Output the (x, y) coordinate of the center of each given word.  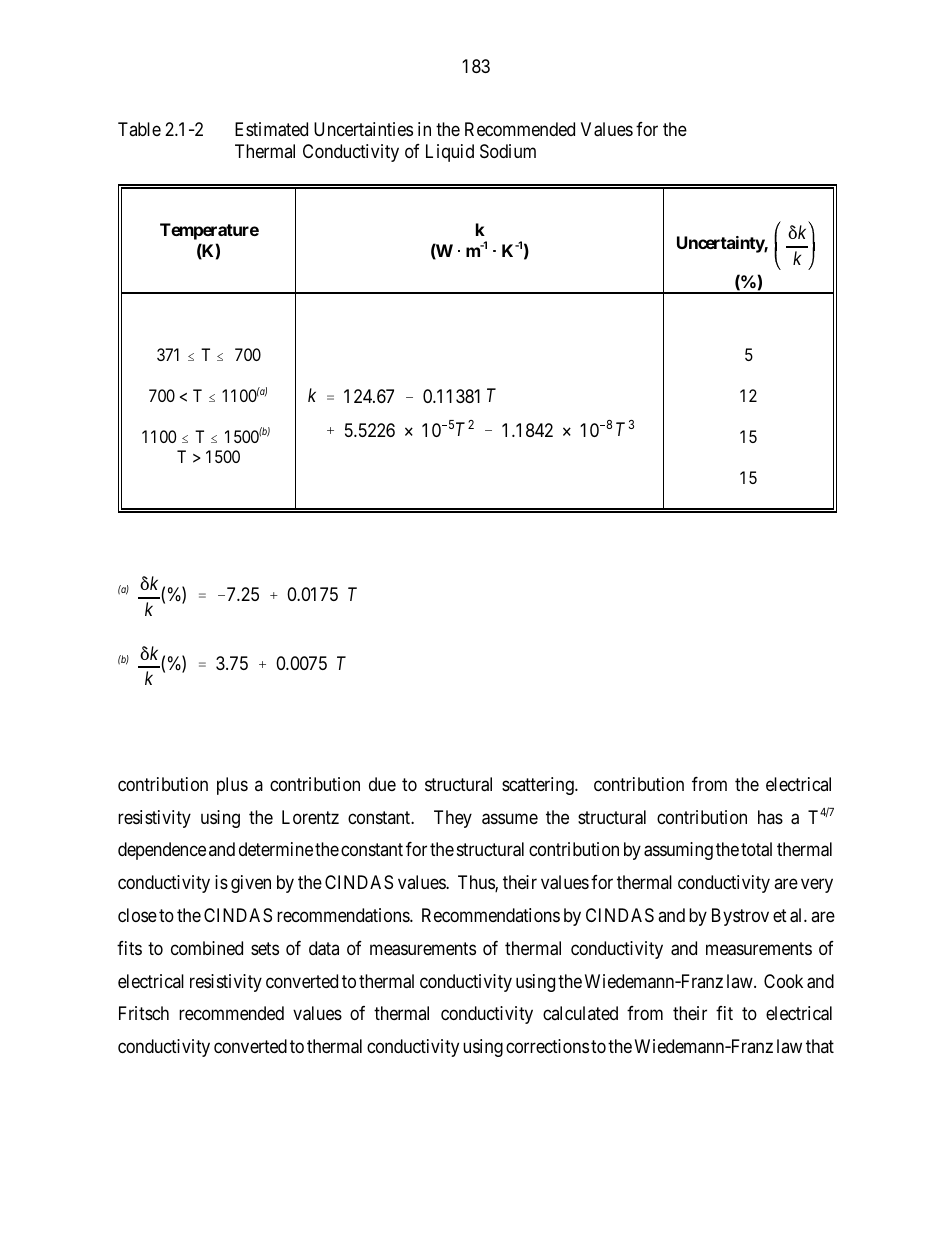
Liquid (450, 153)
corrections (547, 1046)
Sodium (508, 151)
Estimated (271, 129)
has (770, 817)
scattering (539, 786)
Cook (783, 981)
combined (207, 948)
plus (232, 786)
